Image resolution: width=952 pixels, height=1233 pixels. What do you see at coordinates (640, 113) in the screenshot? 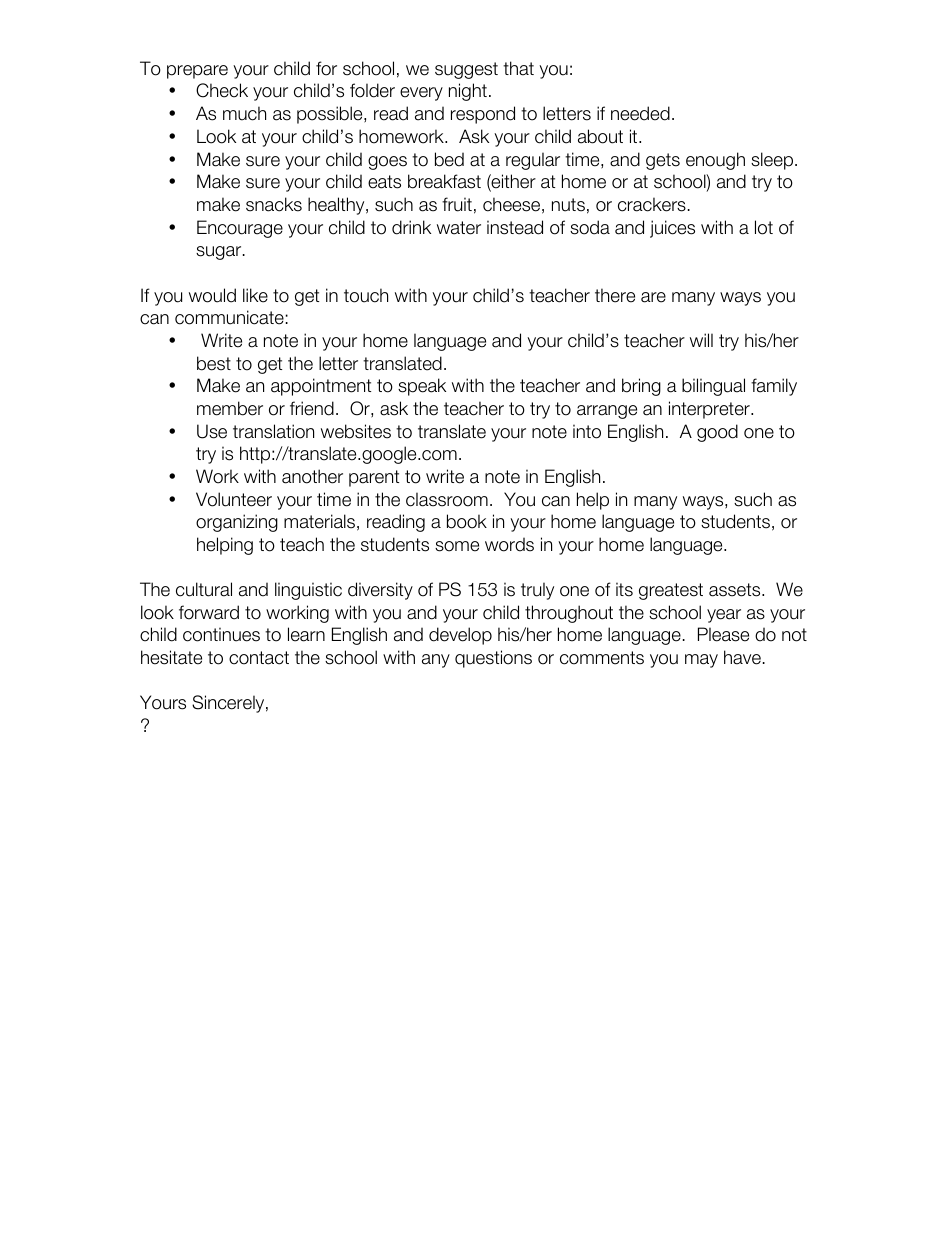
I see `needed` at bounding box center [640, 113].
